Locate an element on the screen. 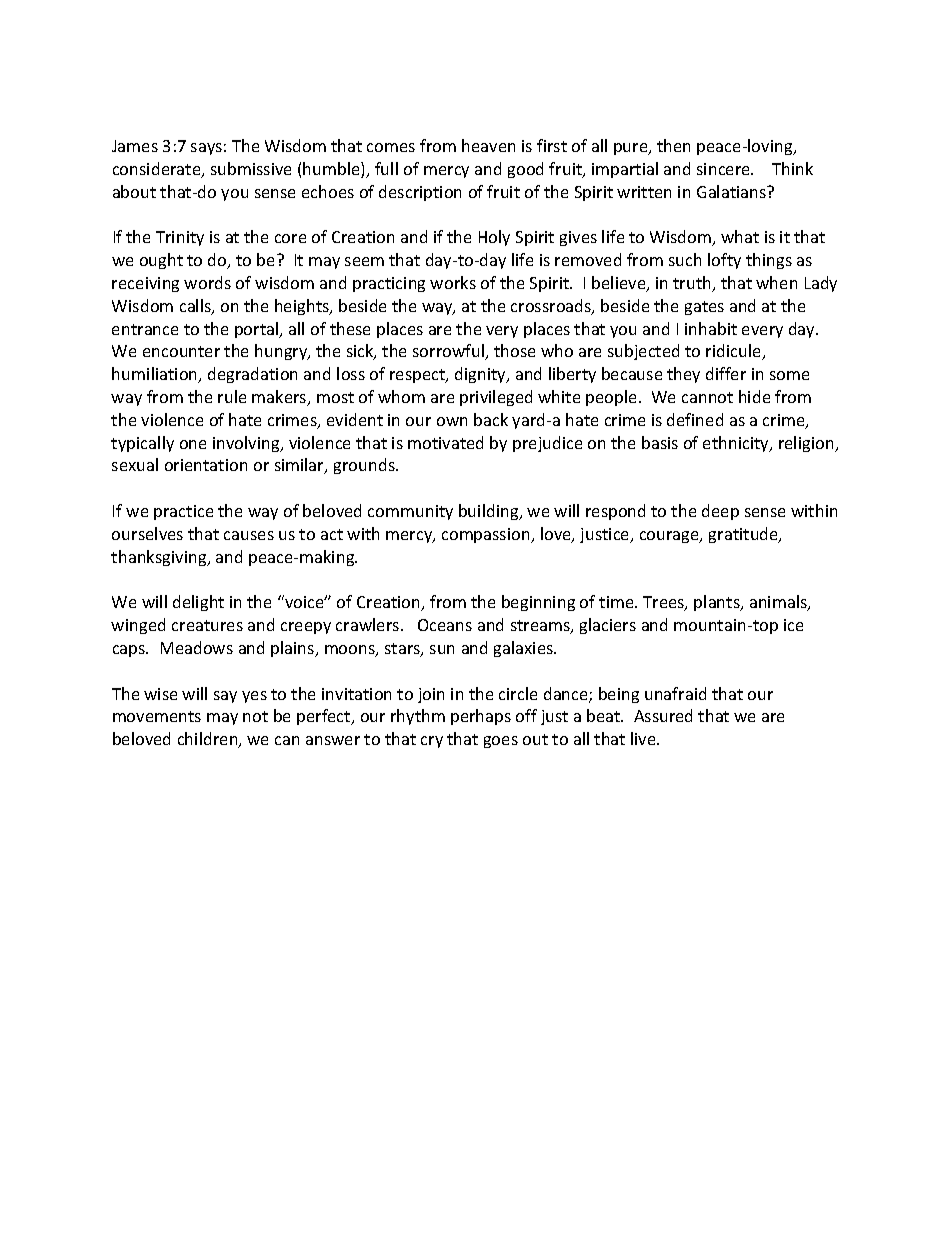 Image resolution: width=952 pixels, height=1233 pixels. ethnicity is located at coordinates (737, 444).
